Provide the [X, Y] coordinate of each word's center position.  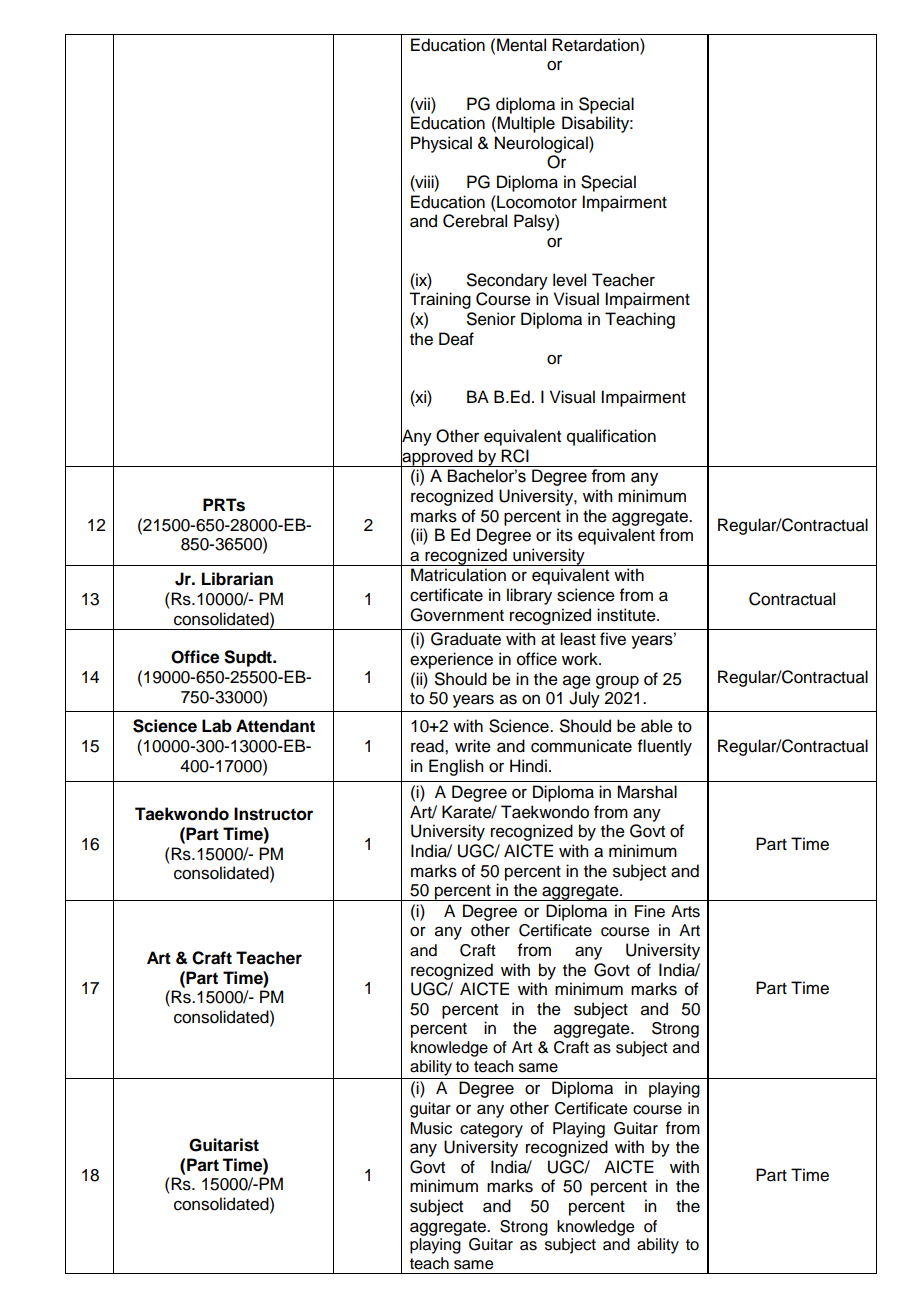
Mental [521, 45]
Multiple [526, 124]
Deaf [456, 339]
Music [431, 1128]
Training [440, 300]
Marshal [647, 792]
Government [457, 615]
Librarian [237, 579]
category [491, 1130]
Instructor [273, 814]
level [569, 280]
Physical [441, 144]
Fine [650, 911]
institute [627, 615]
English [456, 767]
